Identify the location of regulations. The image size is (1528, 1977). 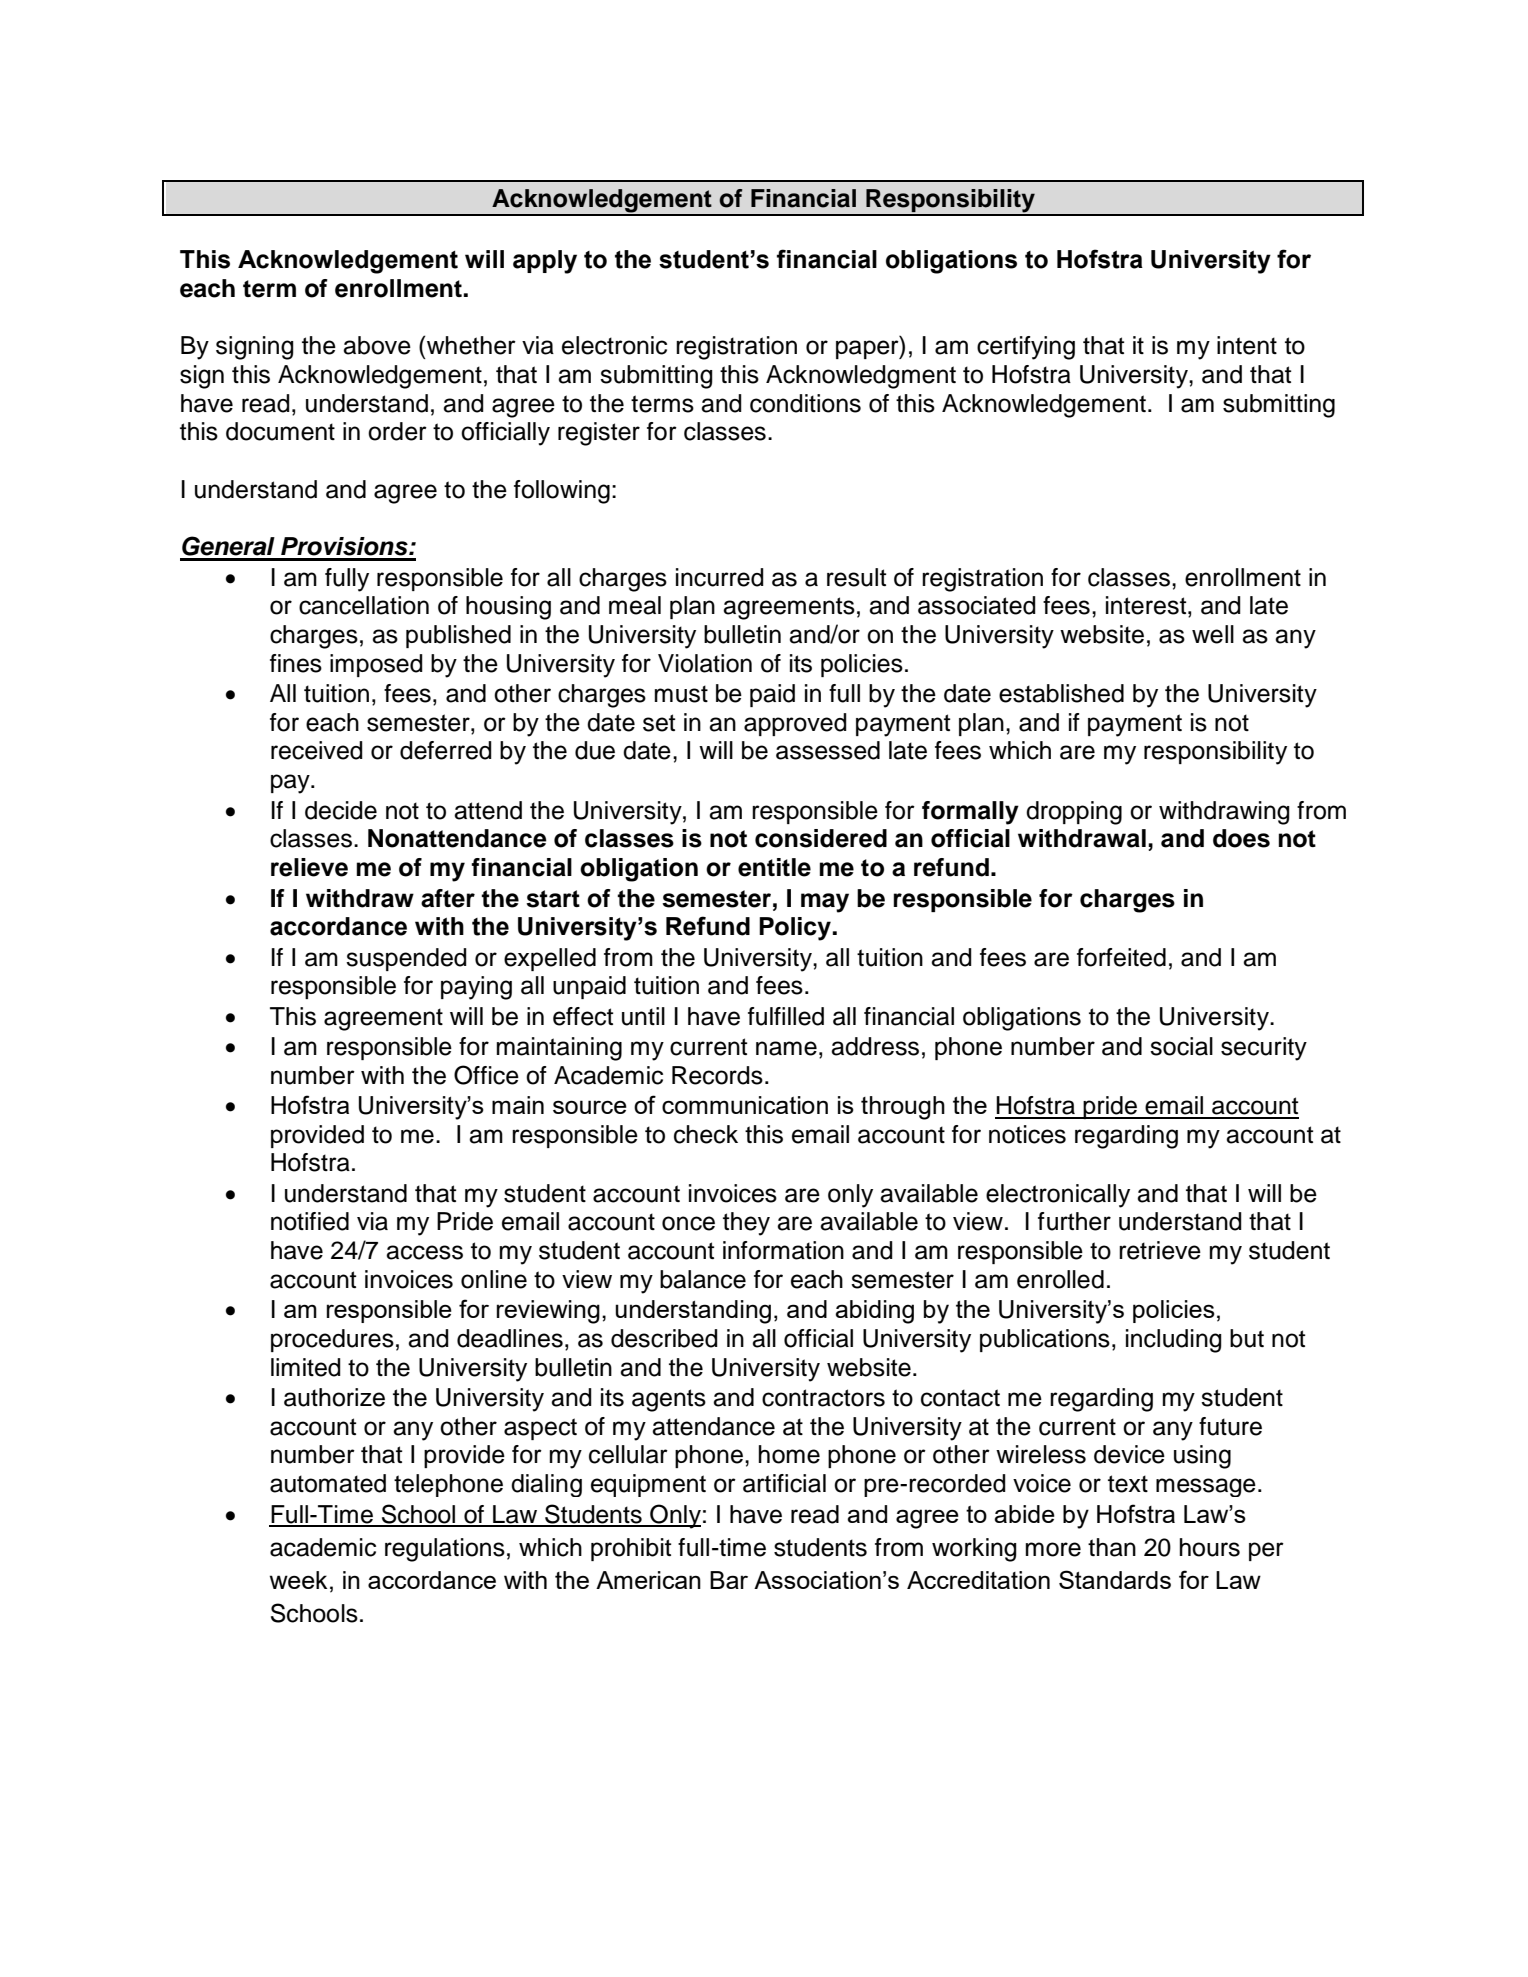
(445, 1550).
